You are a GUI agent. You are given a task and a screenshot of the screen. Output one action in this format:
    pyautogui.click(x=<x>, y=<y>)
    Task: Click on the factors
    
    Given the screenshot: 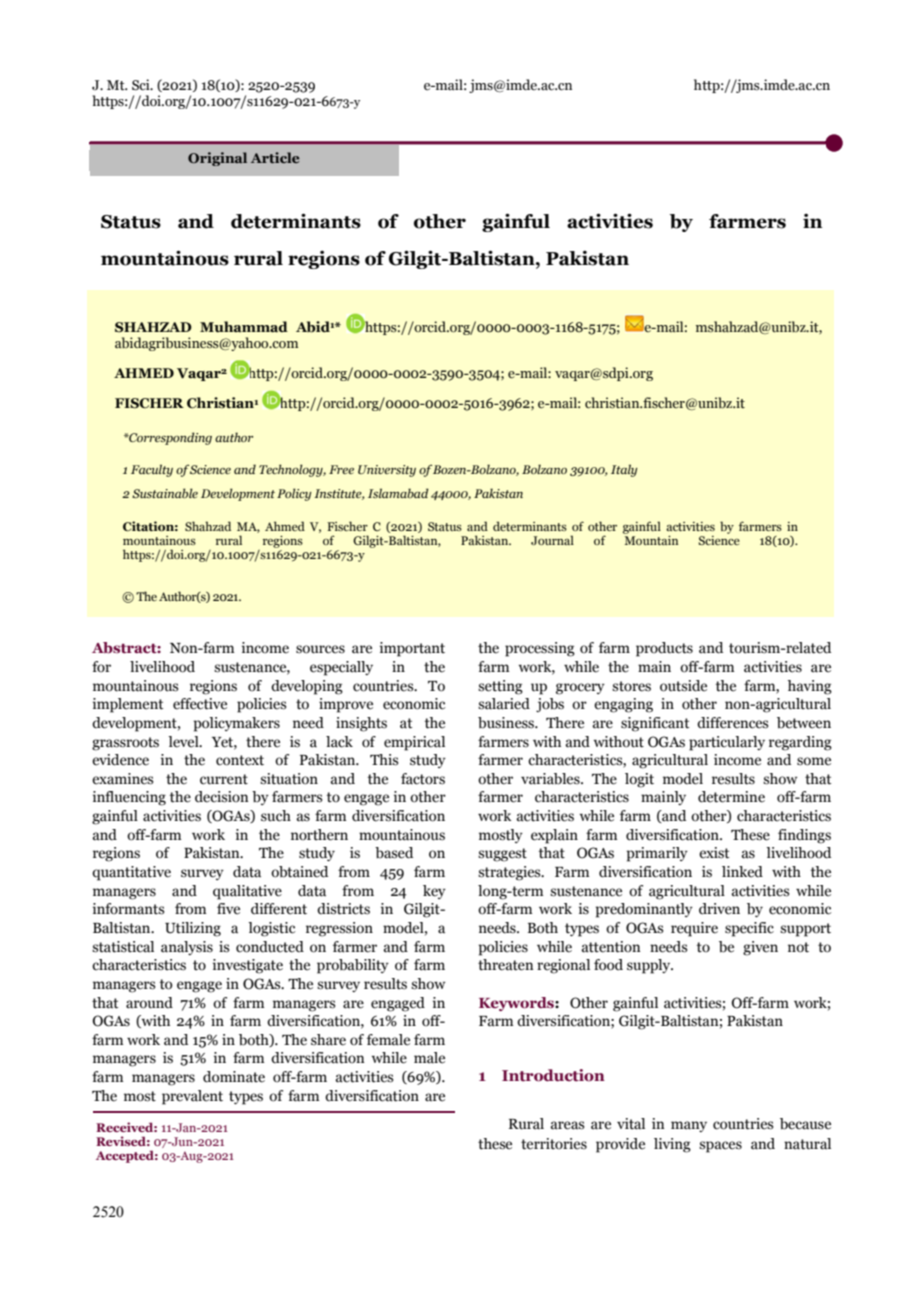 What is the action you would take?
    pyautogui.click(x=423, y=779)
